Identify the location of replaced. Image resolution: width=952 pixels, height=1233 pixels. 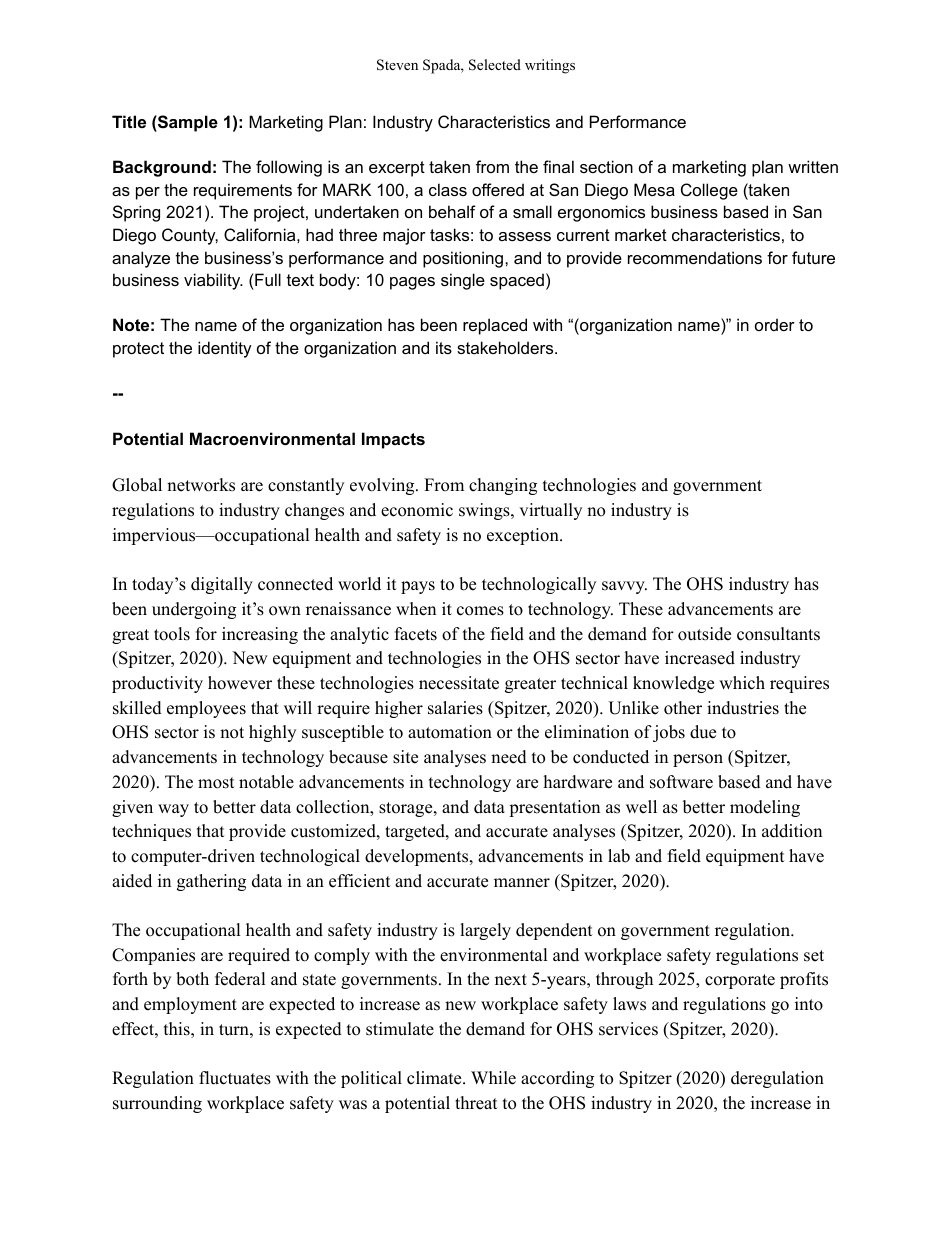
(495, 326).
